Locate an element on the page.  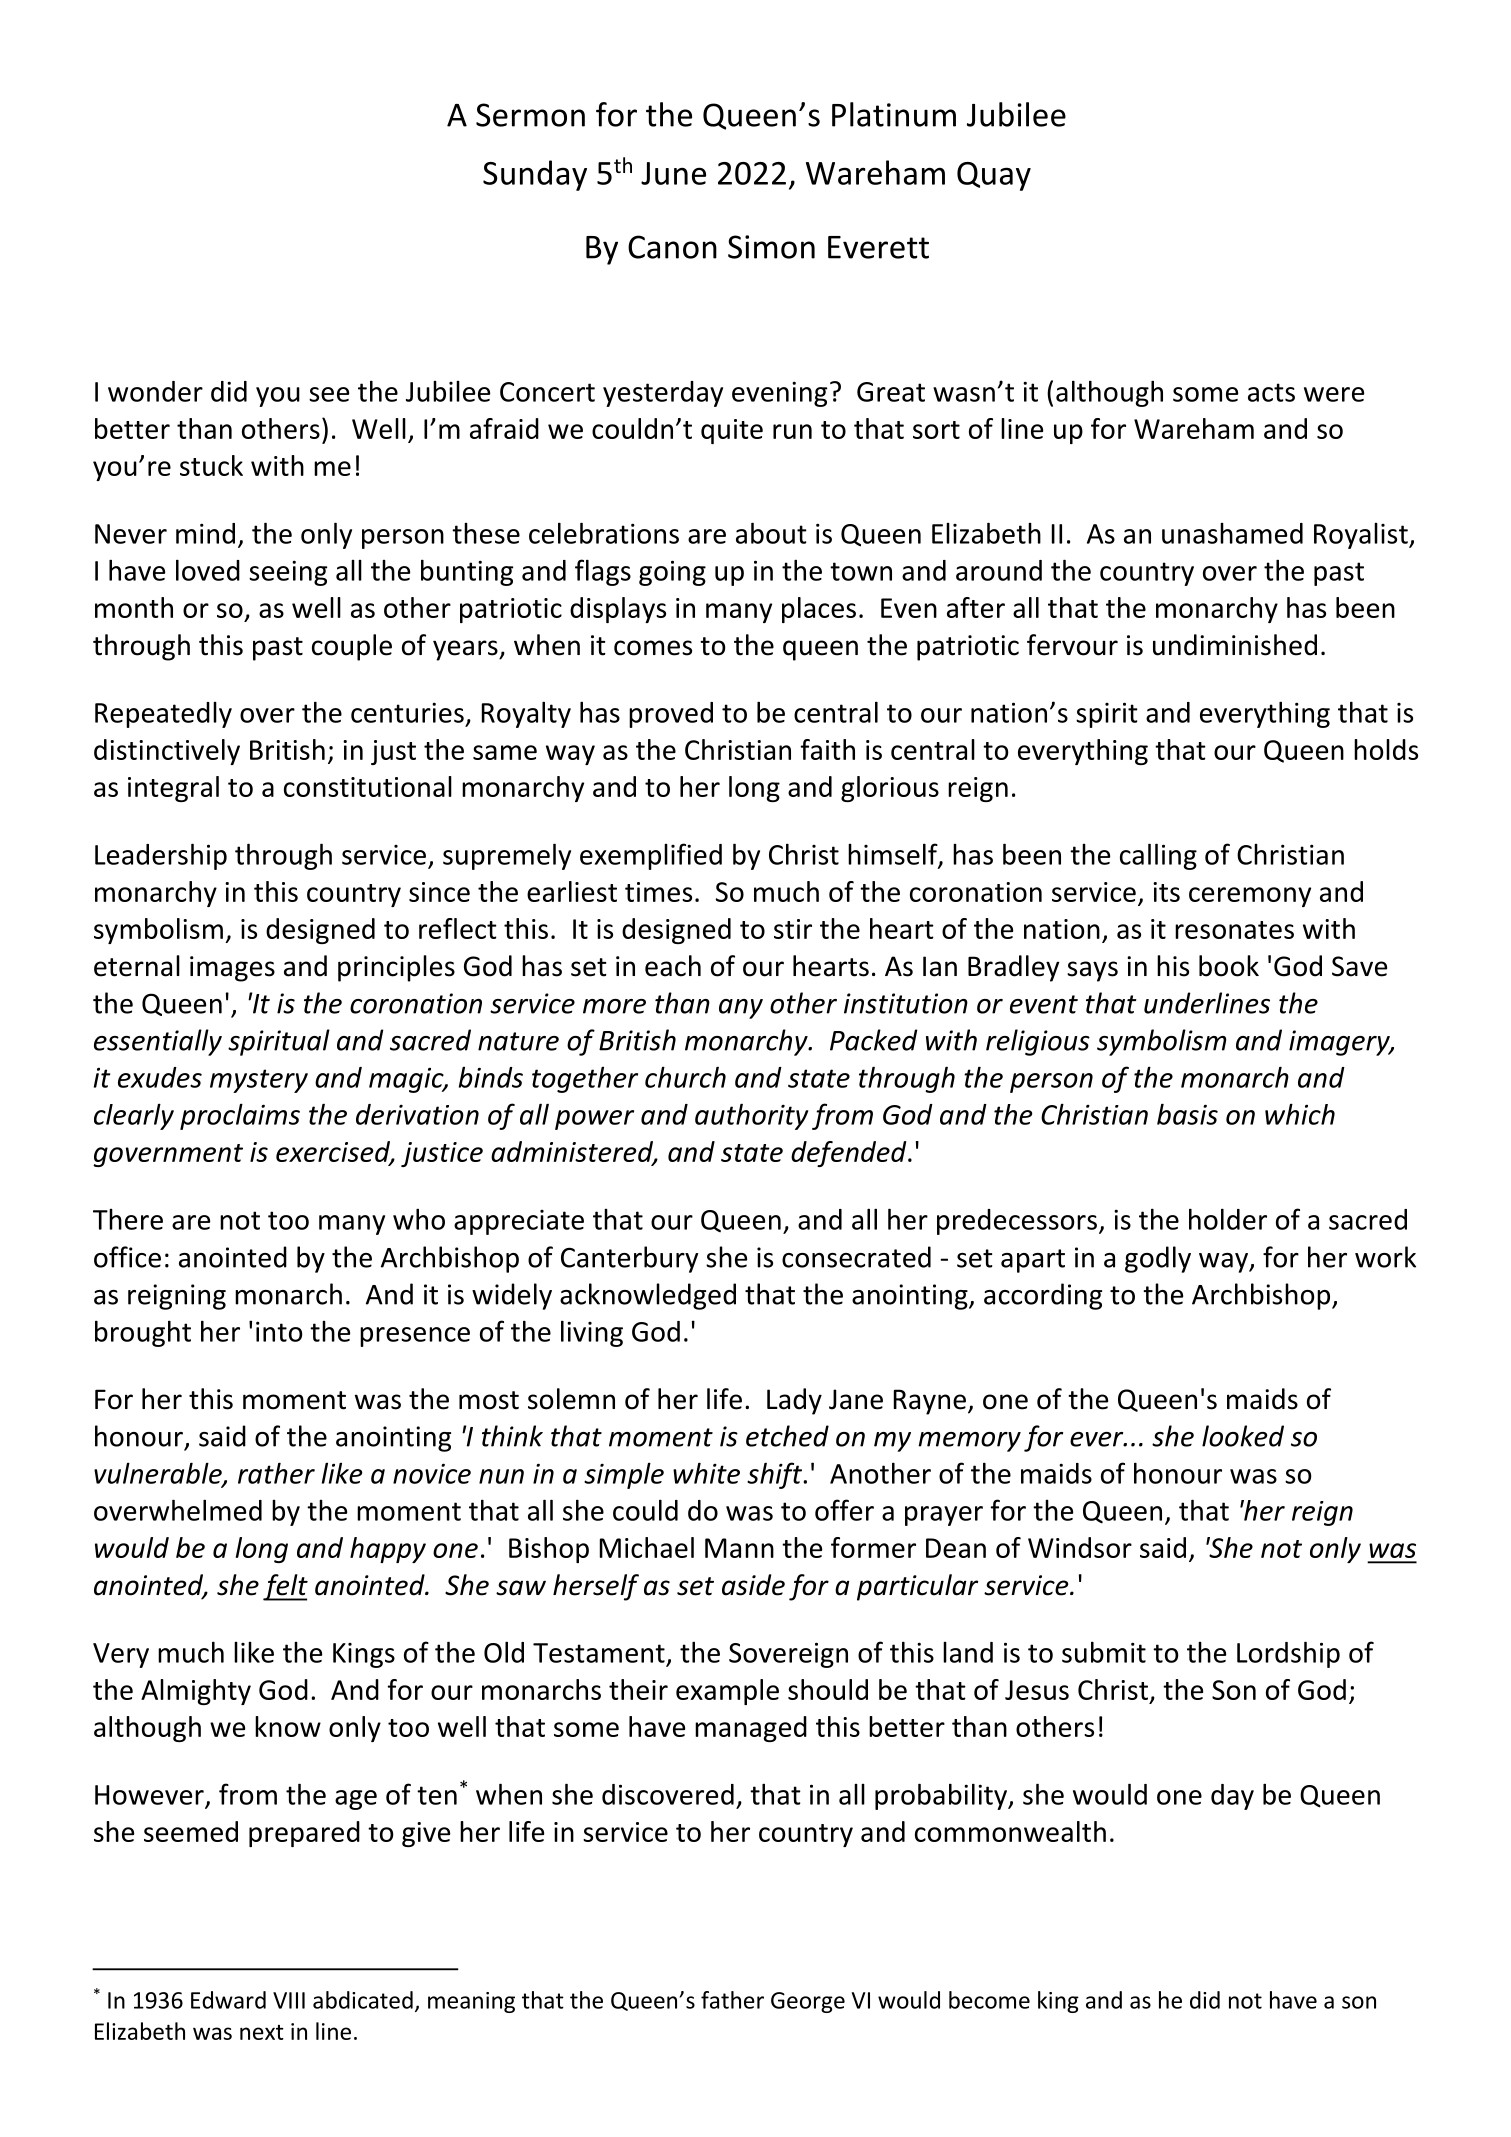
become is located at coordinates (989, 2000).
